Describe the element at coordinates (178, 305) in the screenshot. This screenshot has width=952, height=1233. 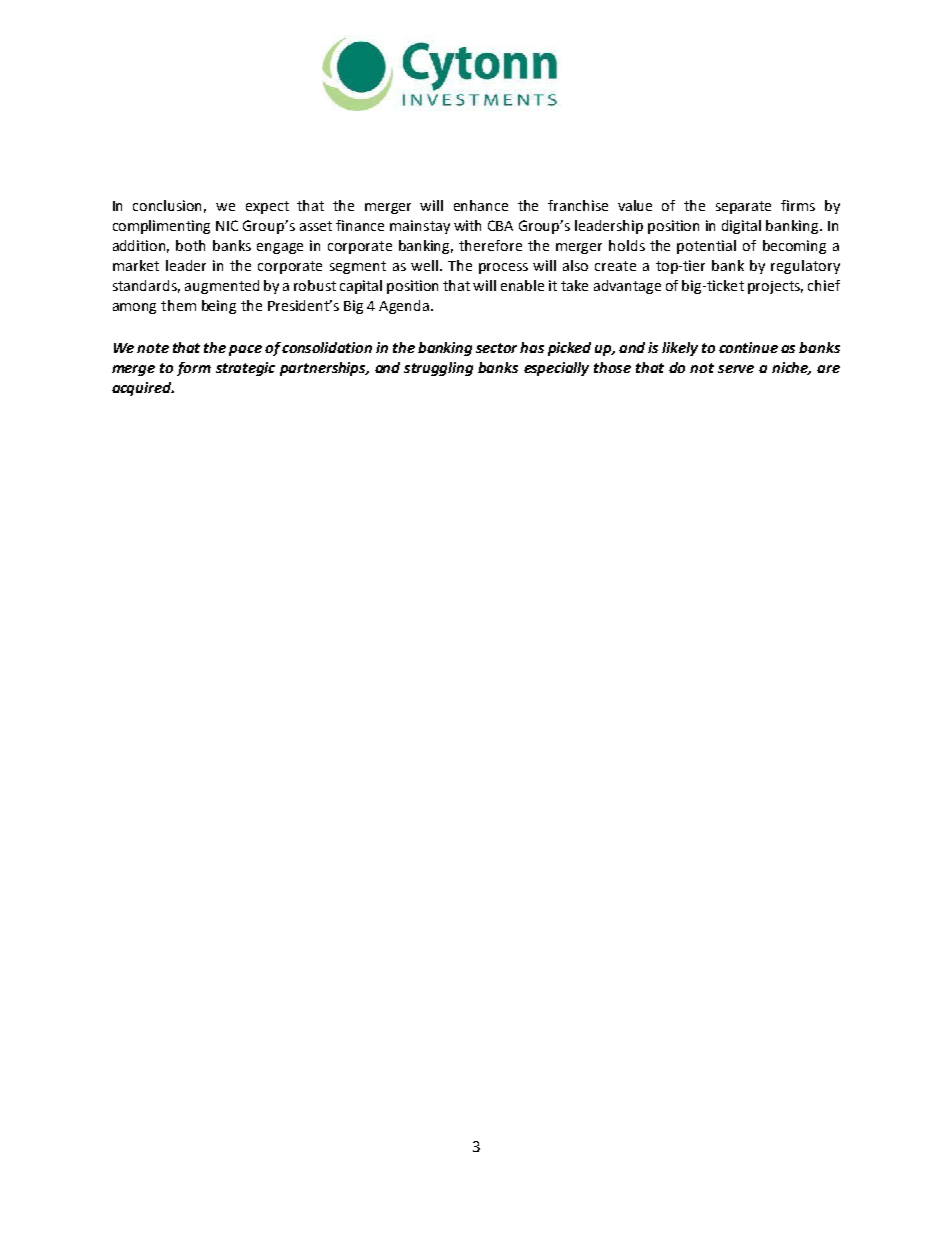
I see `them` at that location.
